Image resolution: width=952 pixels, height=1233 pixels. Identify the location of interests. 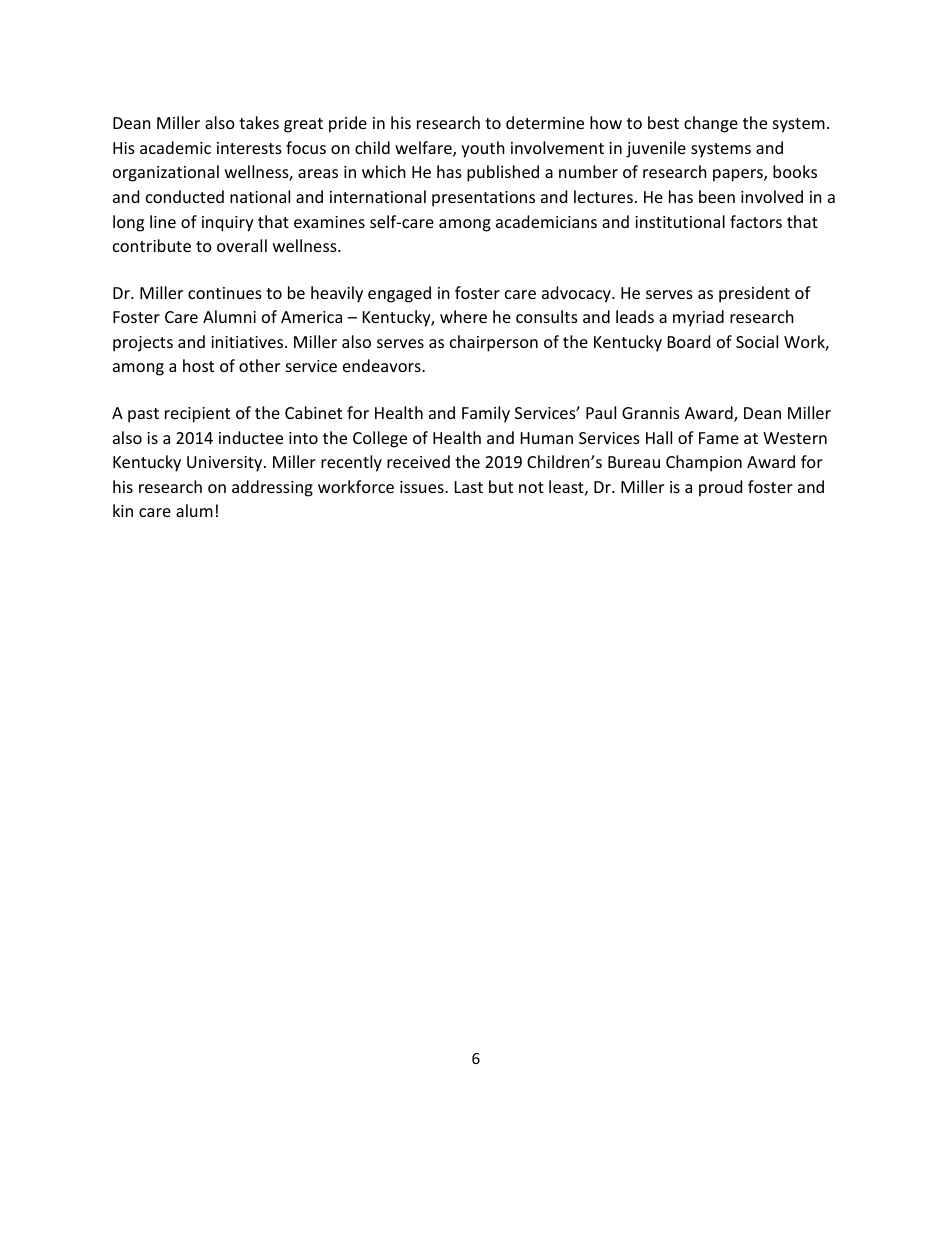
(249, 148).
